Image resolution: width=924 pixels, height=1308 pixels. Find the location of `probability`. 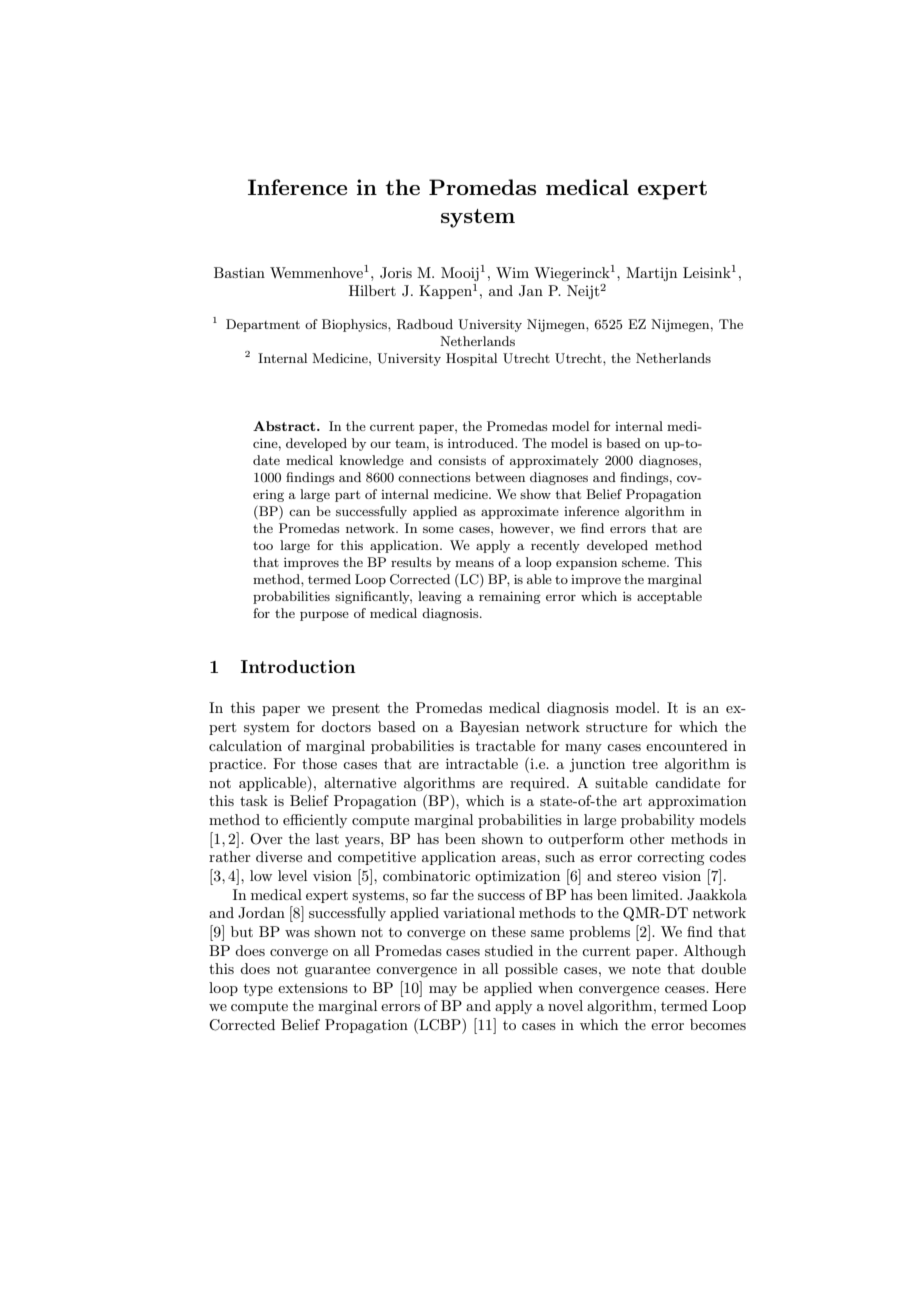

probability is located at coordinates (658, 821).
